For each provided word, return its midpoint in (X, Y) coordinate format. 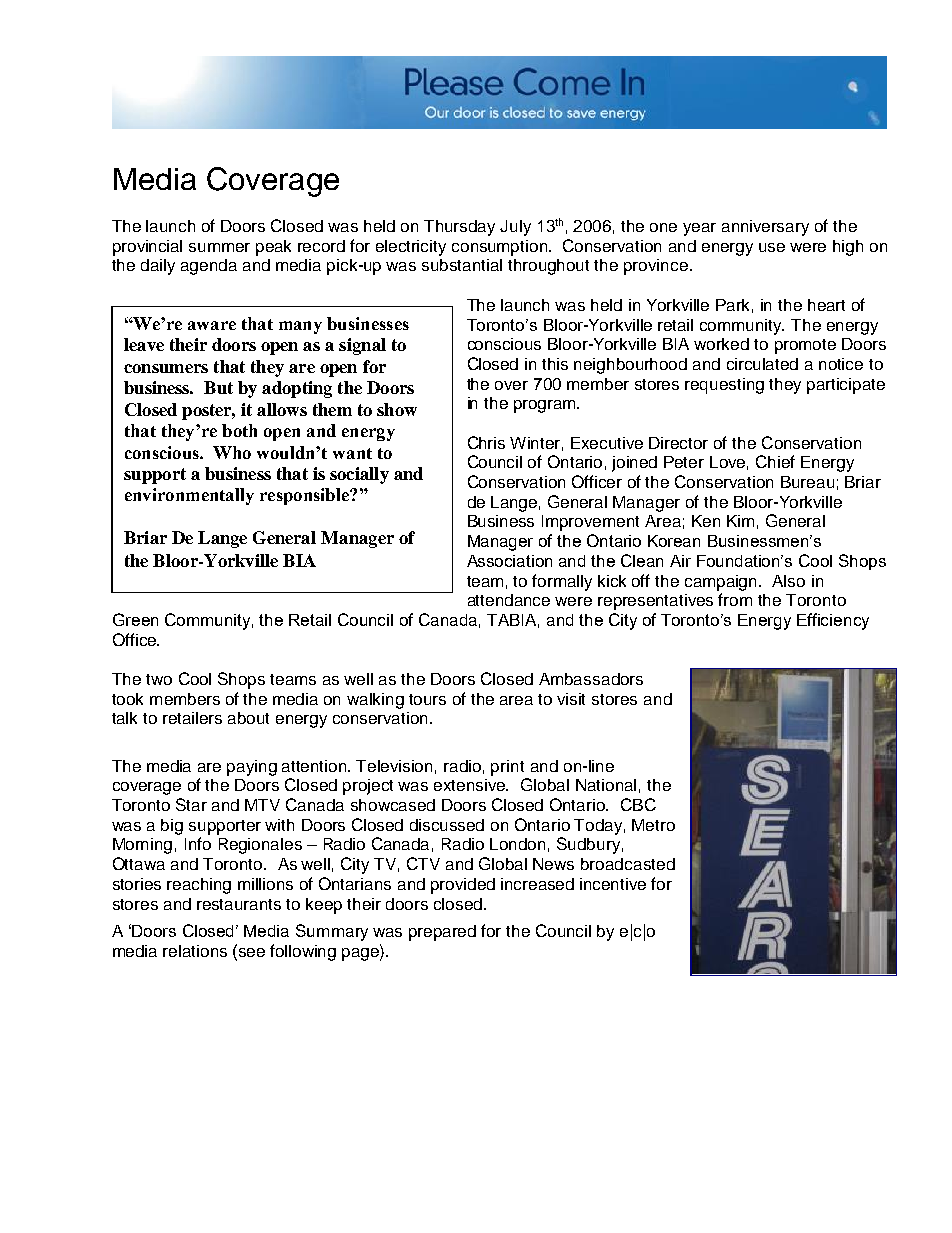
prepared (442, 933)
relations (195, 951)
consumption (501, 248)
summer (219, 247)
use (772, 247)
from (735, 599)
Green (135, 619)
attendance (509, 600)
